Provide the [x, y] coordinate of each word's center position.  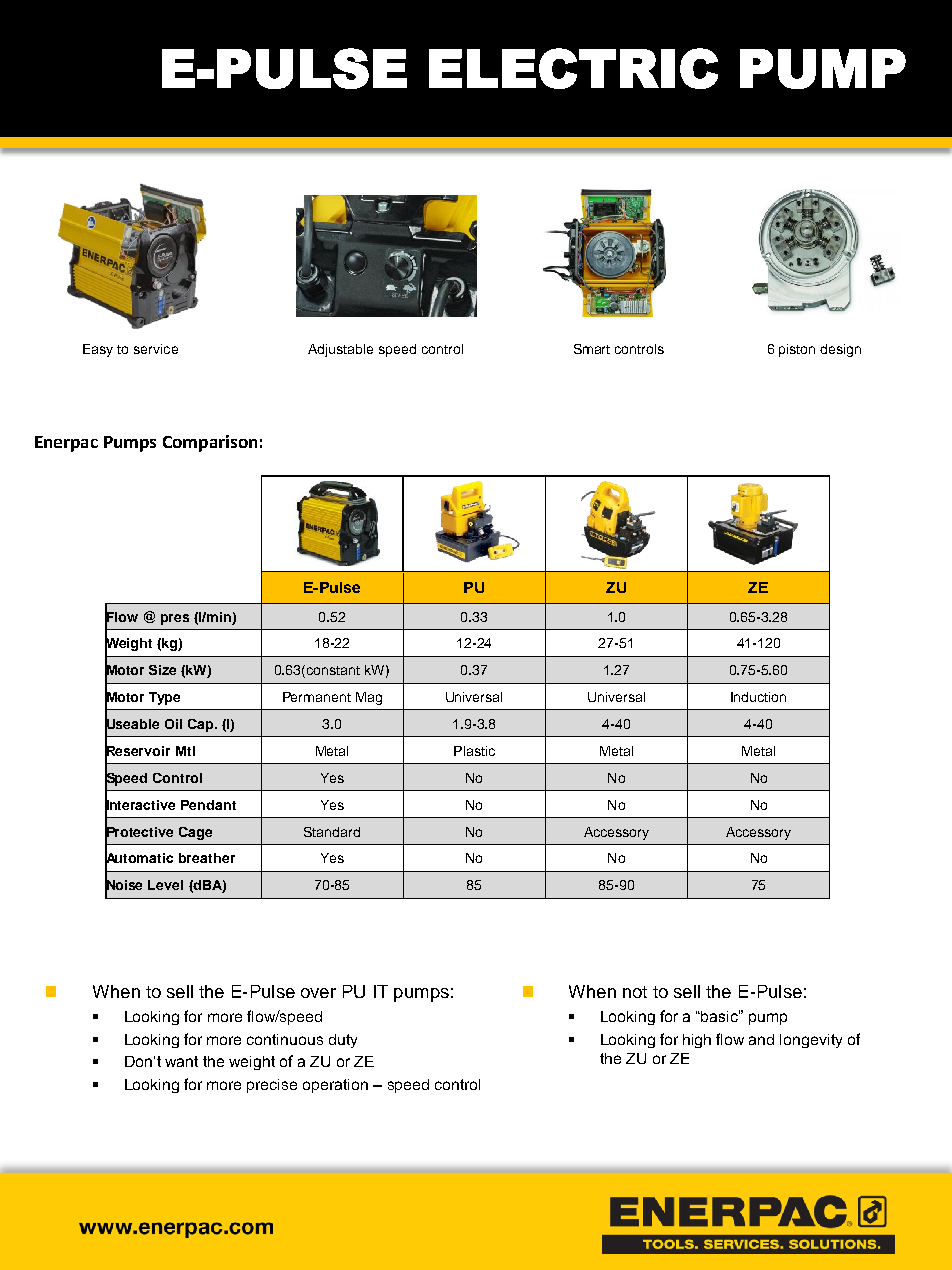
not [635, 992]
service [156, 349]
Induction [758, 697]
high [697, 1041]
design [840, 350]
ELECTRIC [573, 68]
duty [343, 1041]
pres [175, 619]
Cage [195, 833]
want [181, 1061]
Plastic [474, 751]
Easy [98, 350]
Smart [592, 349]
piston [797, 350]
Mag [369, 698]
